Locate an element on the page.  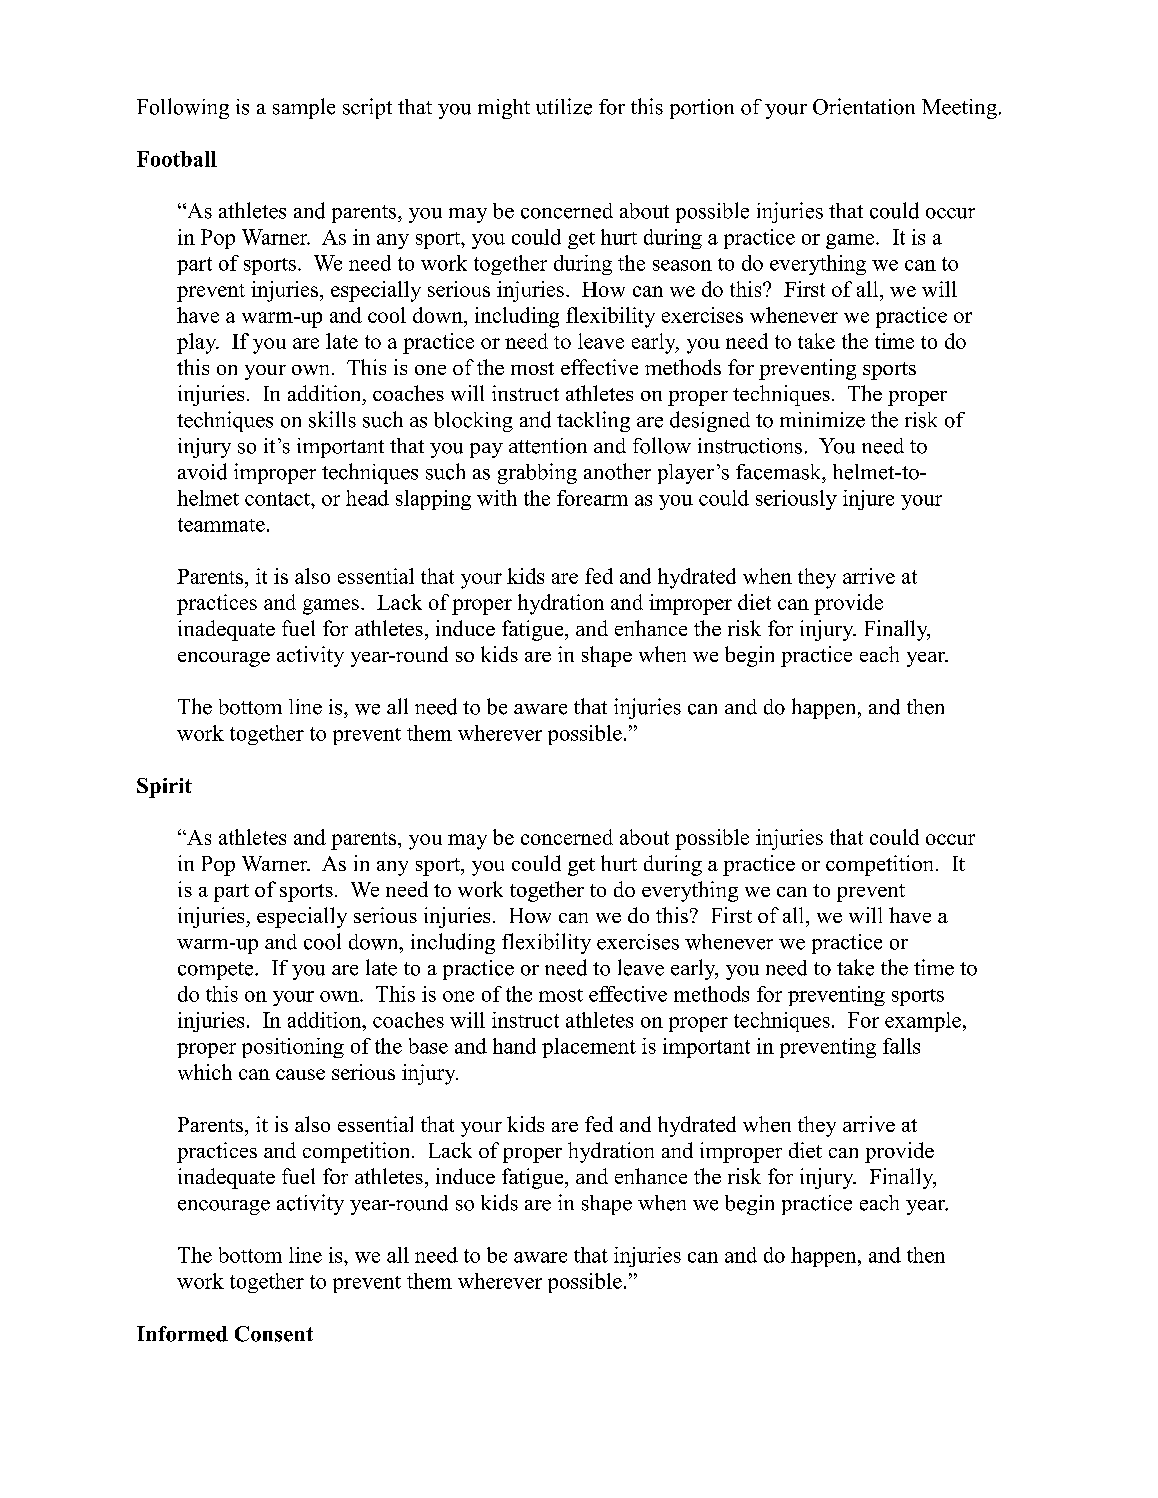
falls is located at coordinates (901, 1046).
